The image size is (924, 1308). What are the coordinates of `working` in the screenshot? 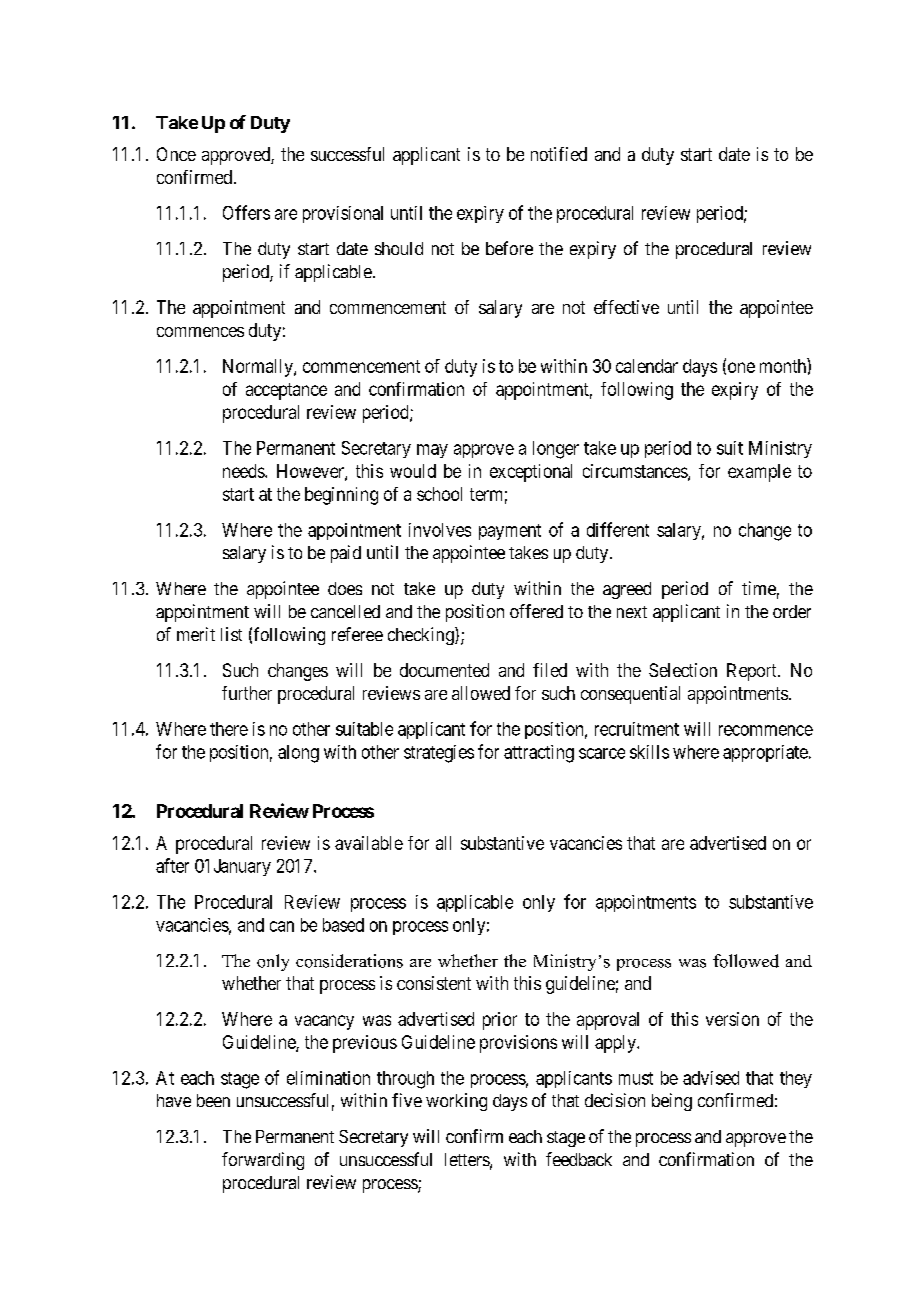 It's located at (456, 1102).
